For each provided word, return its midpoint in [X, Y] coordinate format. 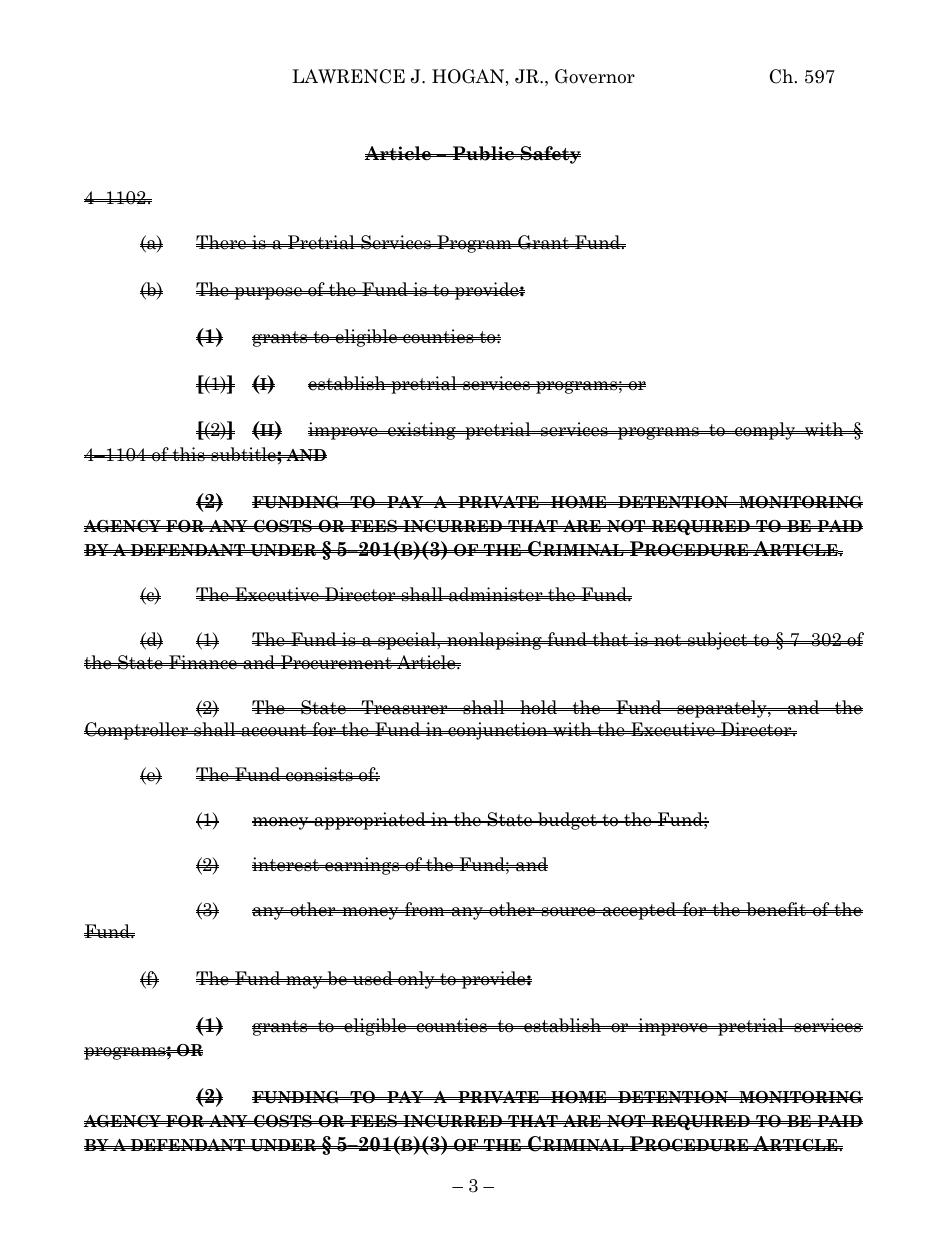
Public [483, 153]
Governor [595, 76]
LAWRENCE [348, 76]
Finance [203, 662]
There [222, 242]
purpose [268, 293]
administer [496, 594]
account [274, 730]
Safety [549, 155]
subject [718, 641]
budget [567, 821]
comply [765, 431]
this [188, 454]
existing [422, 431]
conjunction [498, 731]
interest [286, 864]
